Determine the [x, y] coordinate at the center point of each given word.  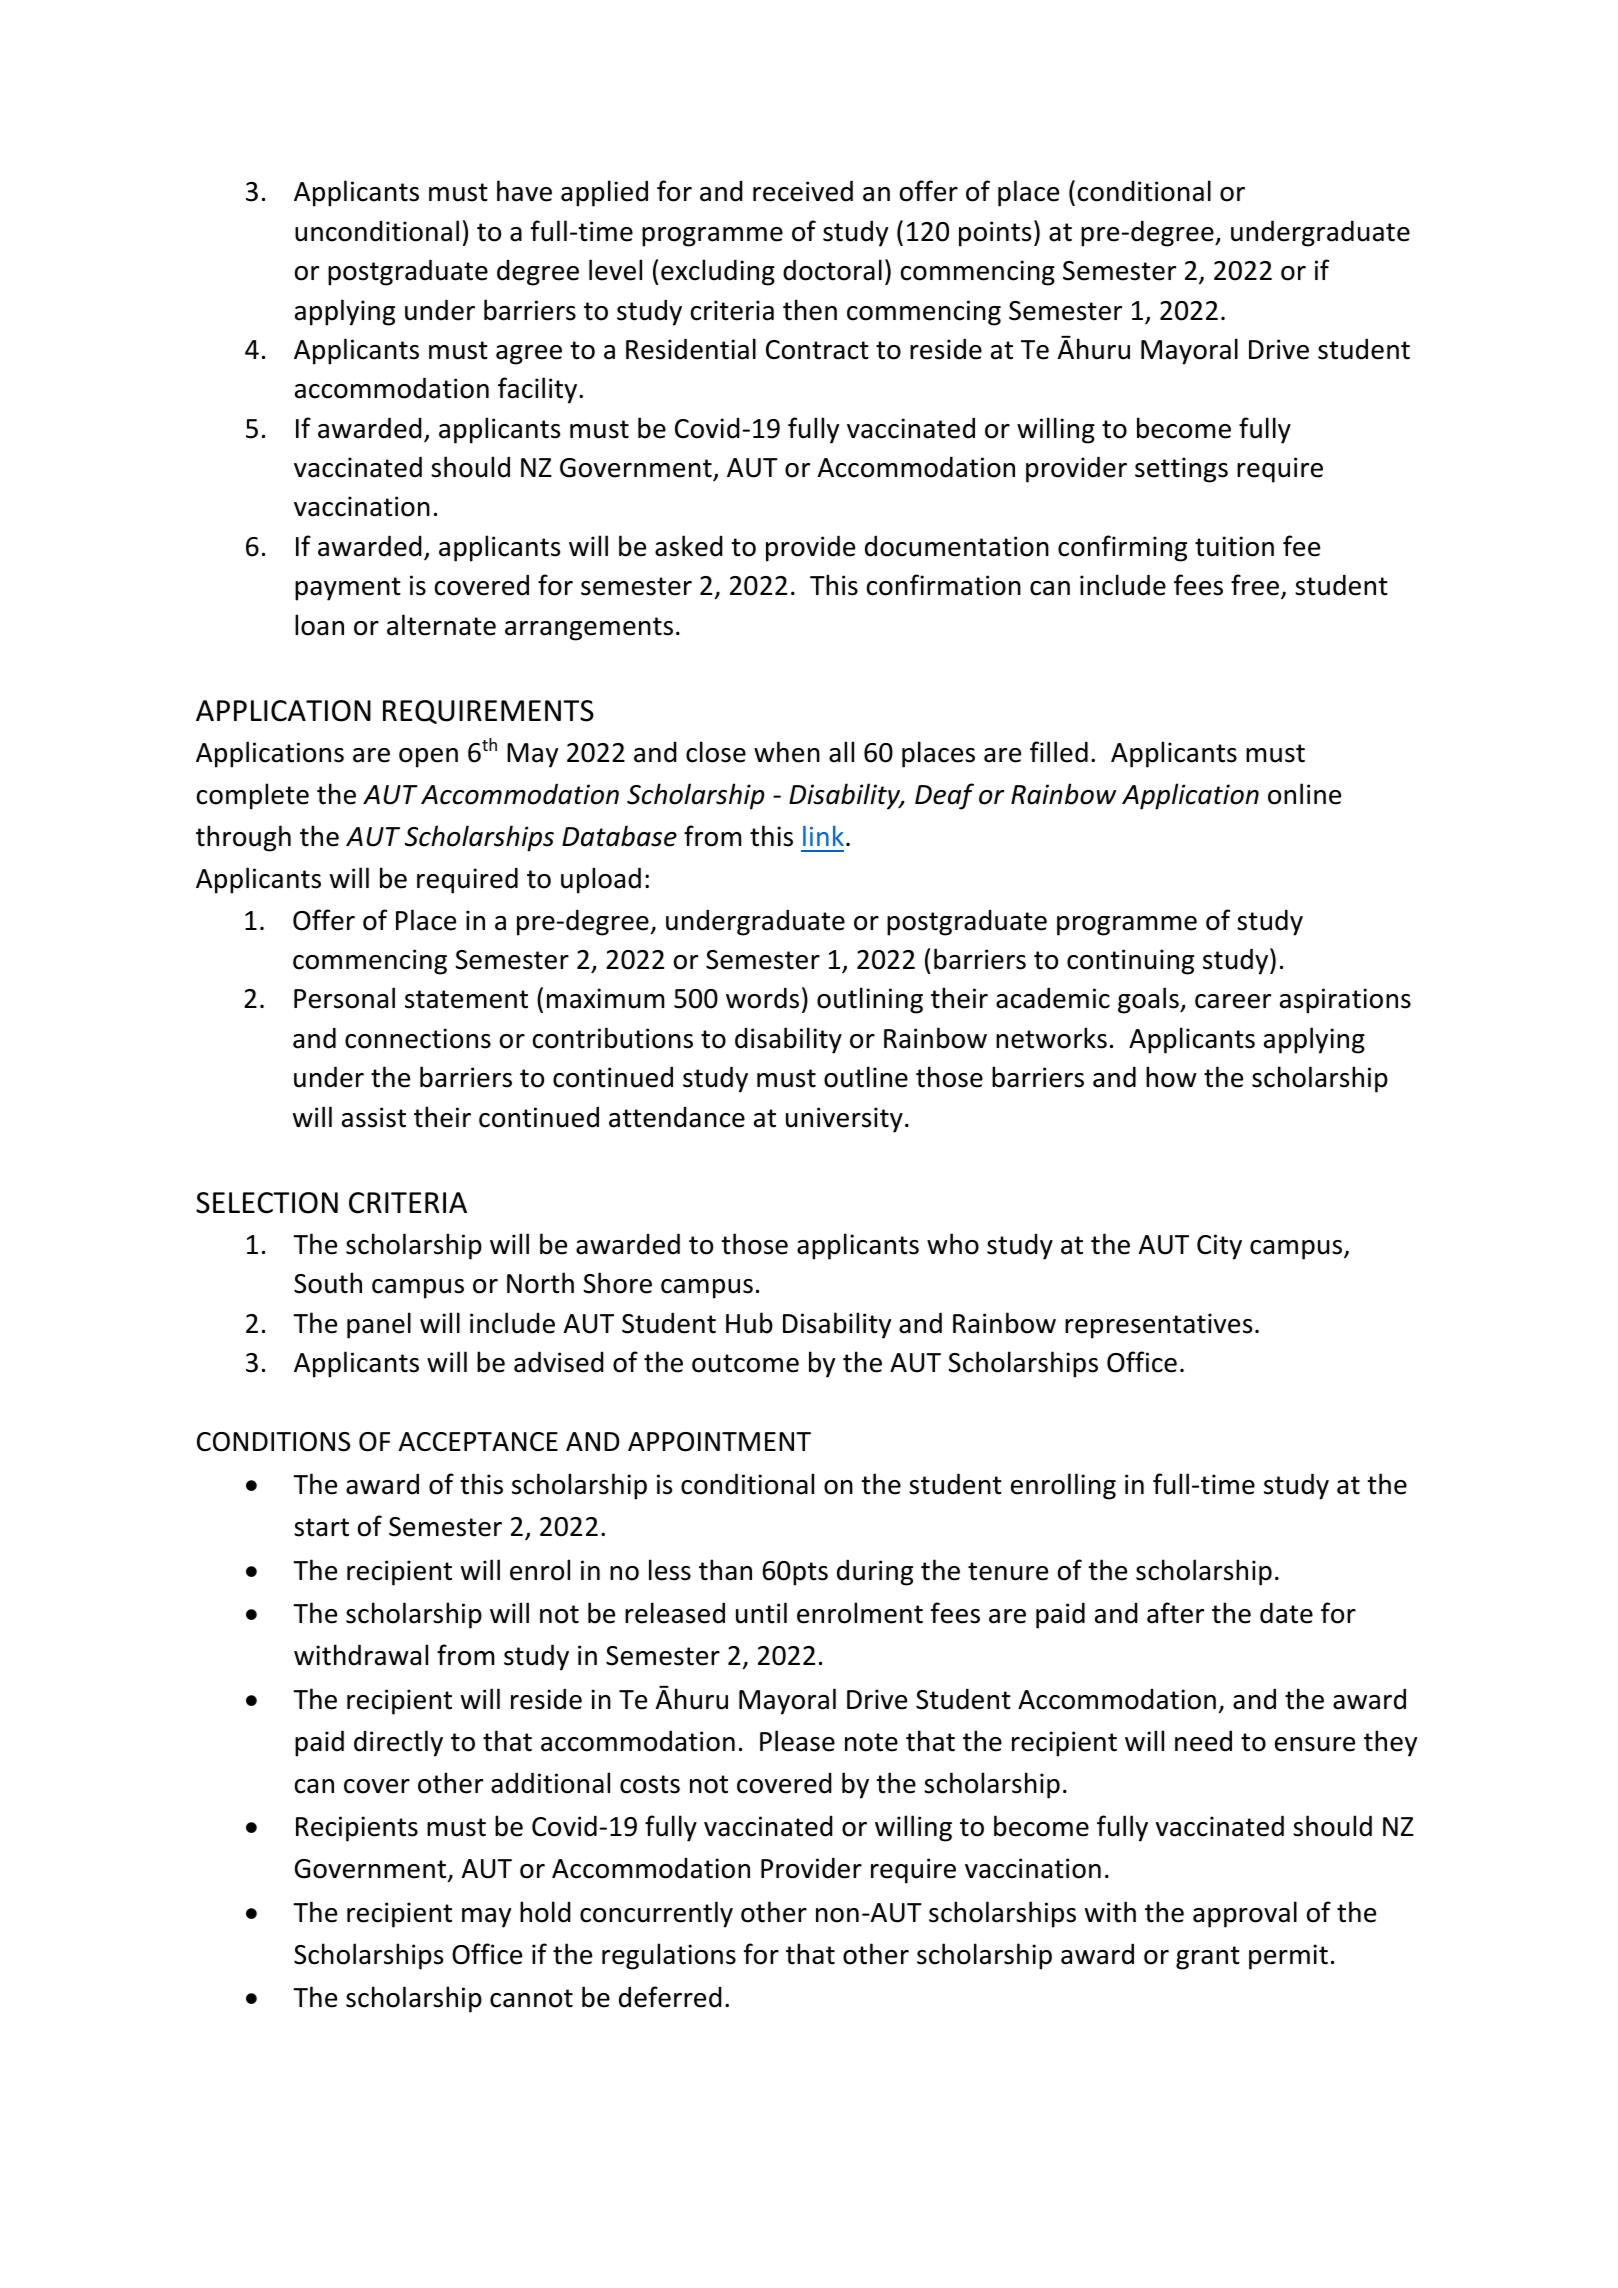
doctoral [832, 270]
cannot [531, 1998]
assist [374, 1117]
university [844, 1120]
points [995, 234]
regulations [669, 1956]
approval [1245, 1914]
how [1171, 1077]
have [524, 191]
